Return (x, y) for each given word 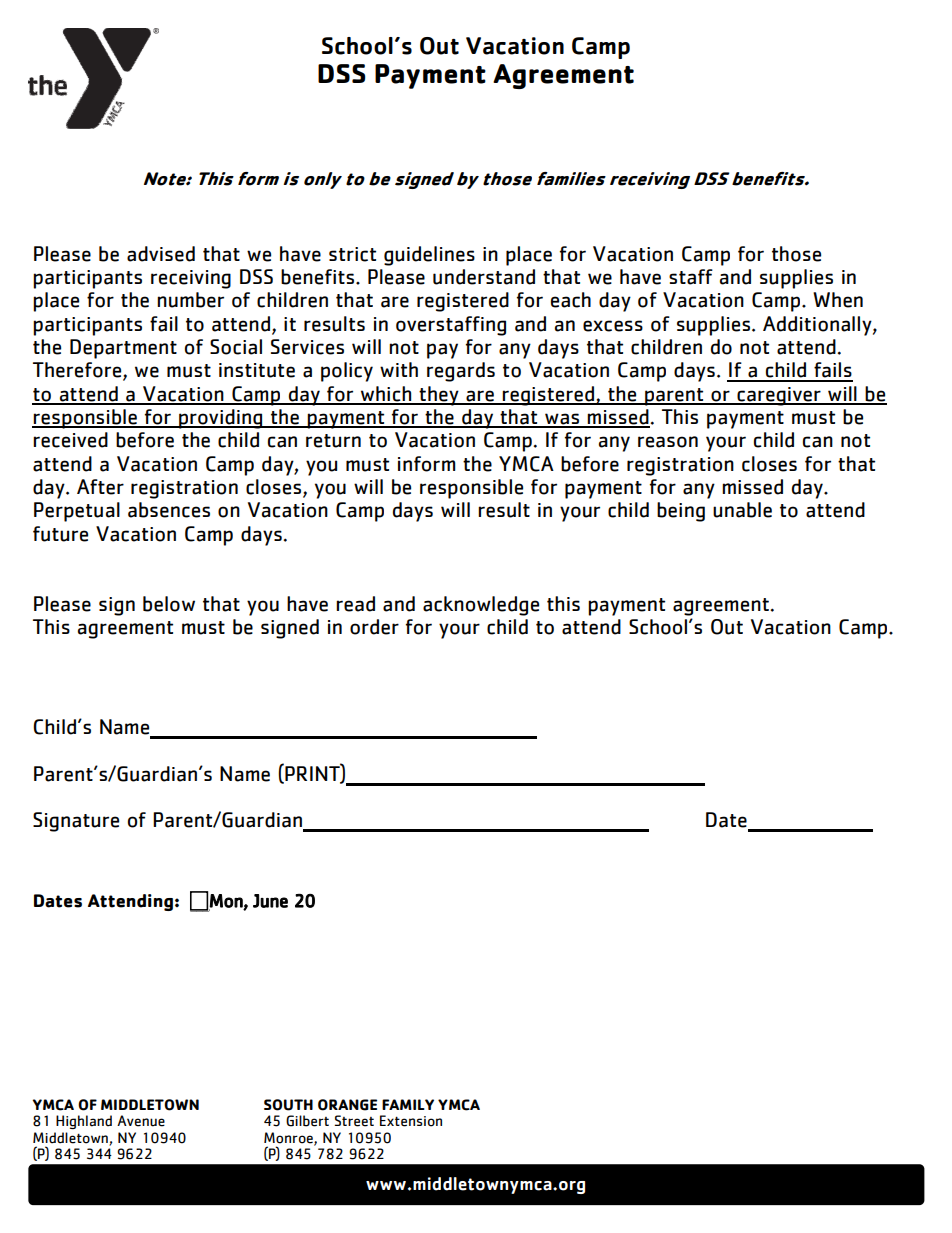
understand (484, 277)
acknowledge (481, 606)
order (374, 627)
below (169, 604)
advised (161, 254)
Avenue (141, 1121)
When (838, 300)
